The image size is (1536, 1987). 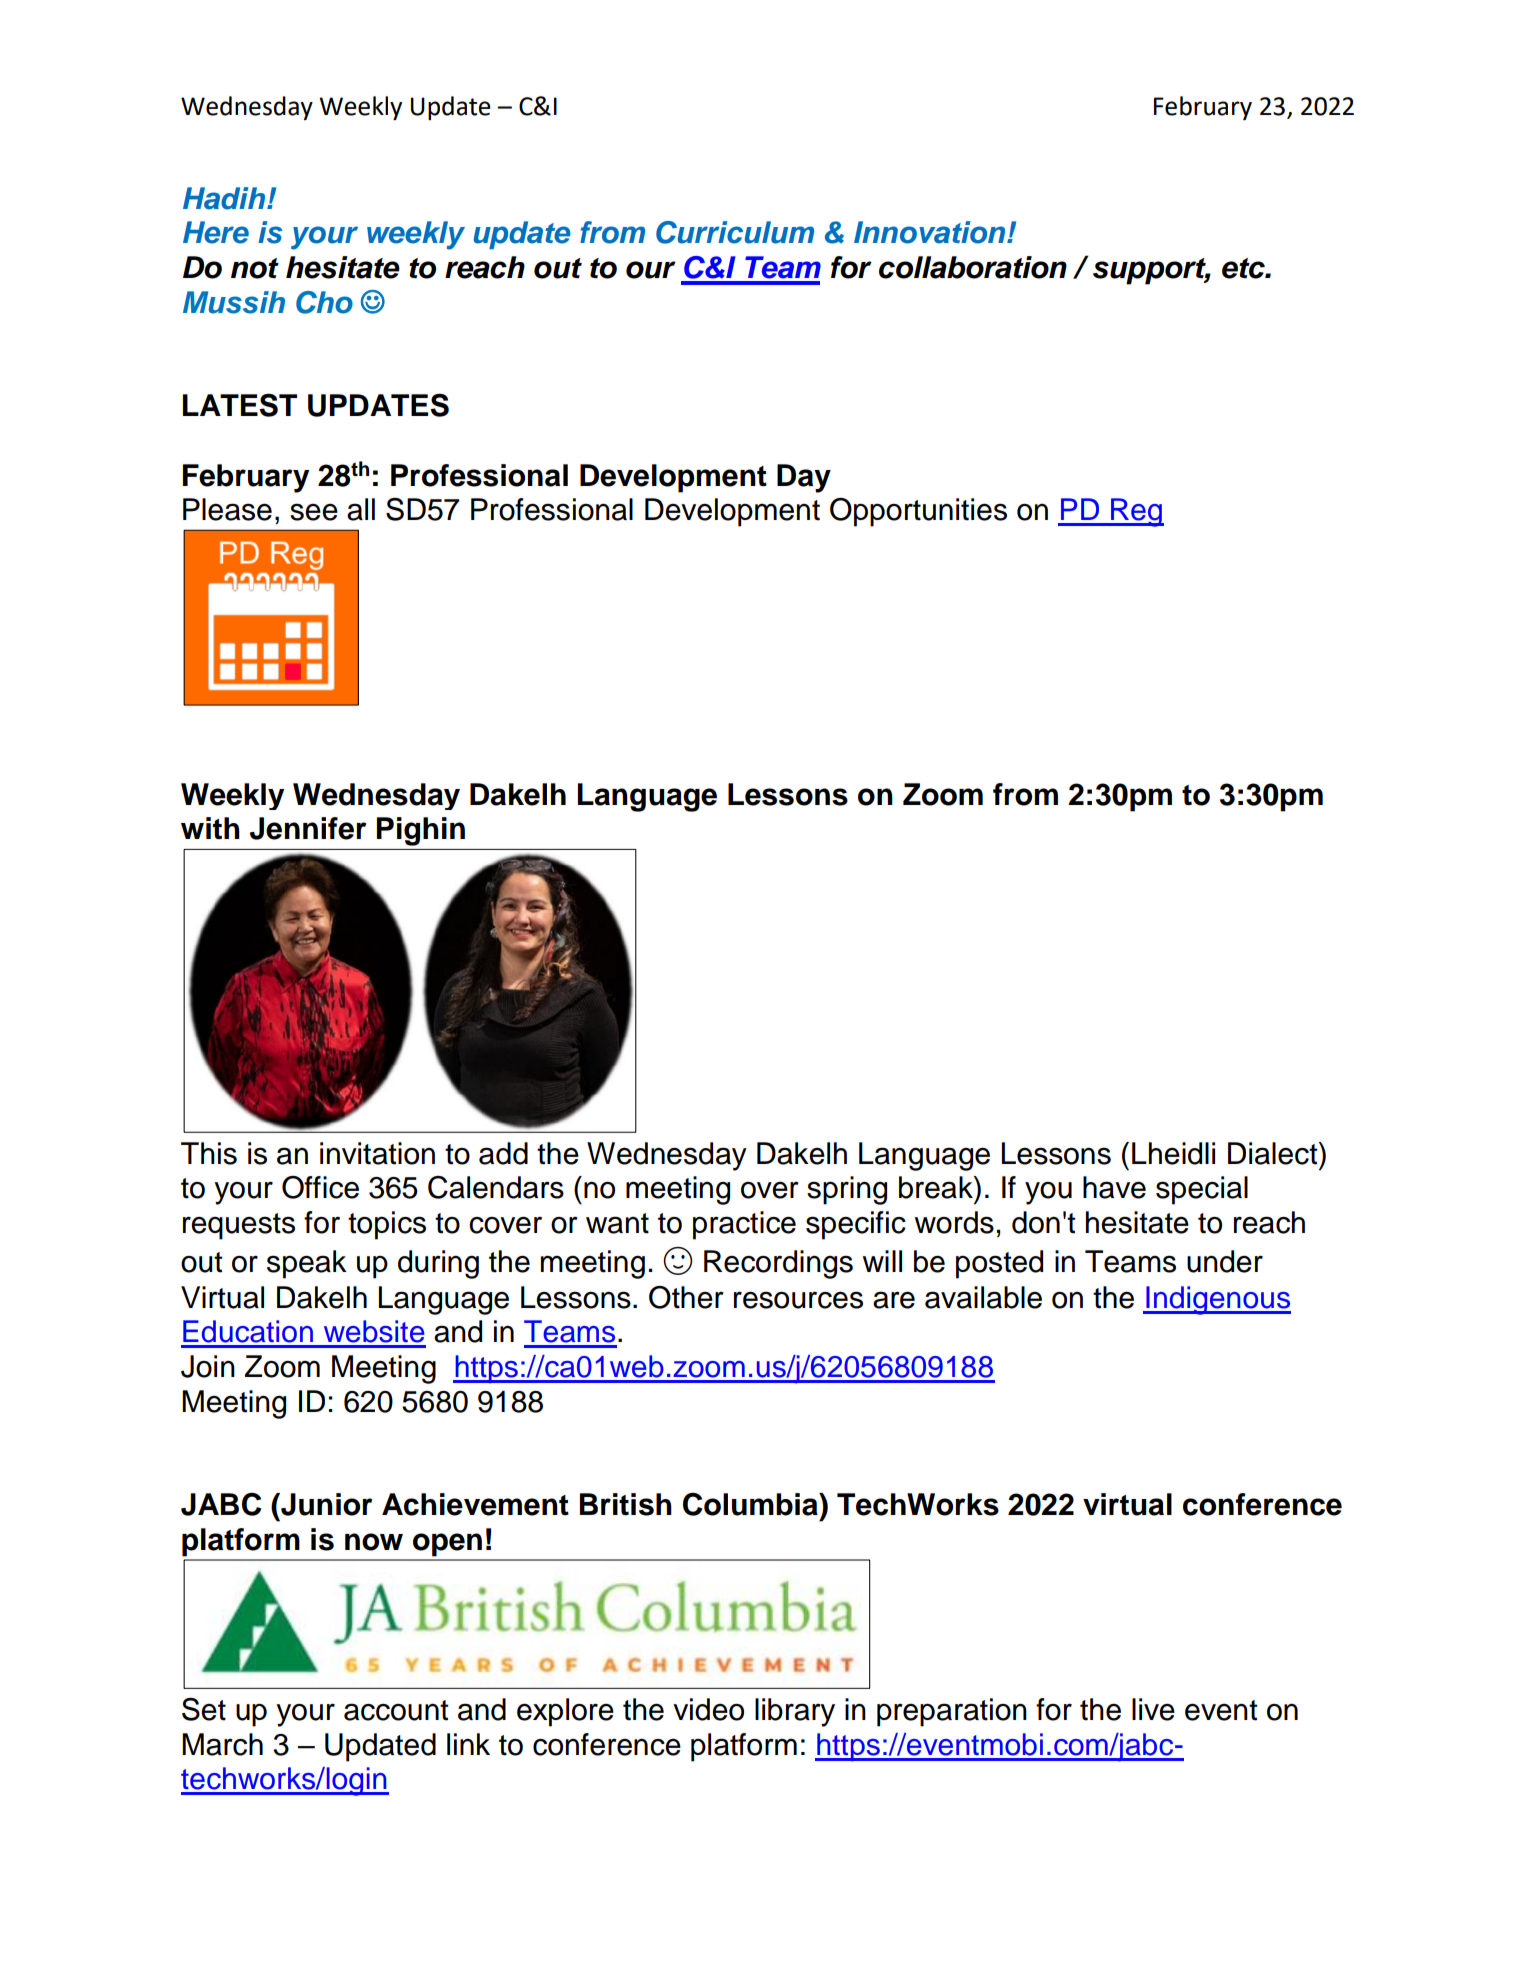 What do you see at coordinates (744, 1225) in the screenshot?
I see `practice` at bounding box center [744, 1225].
